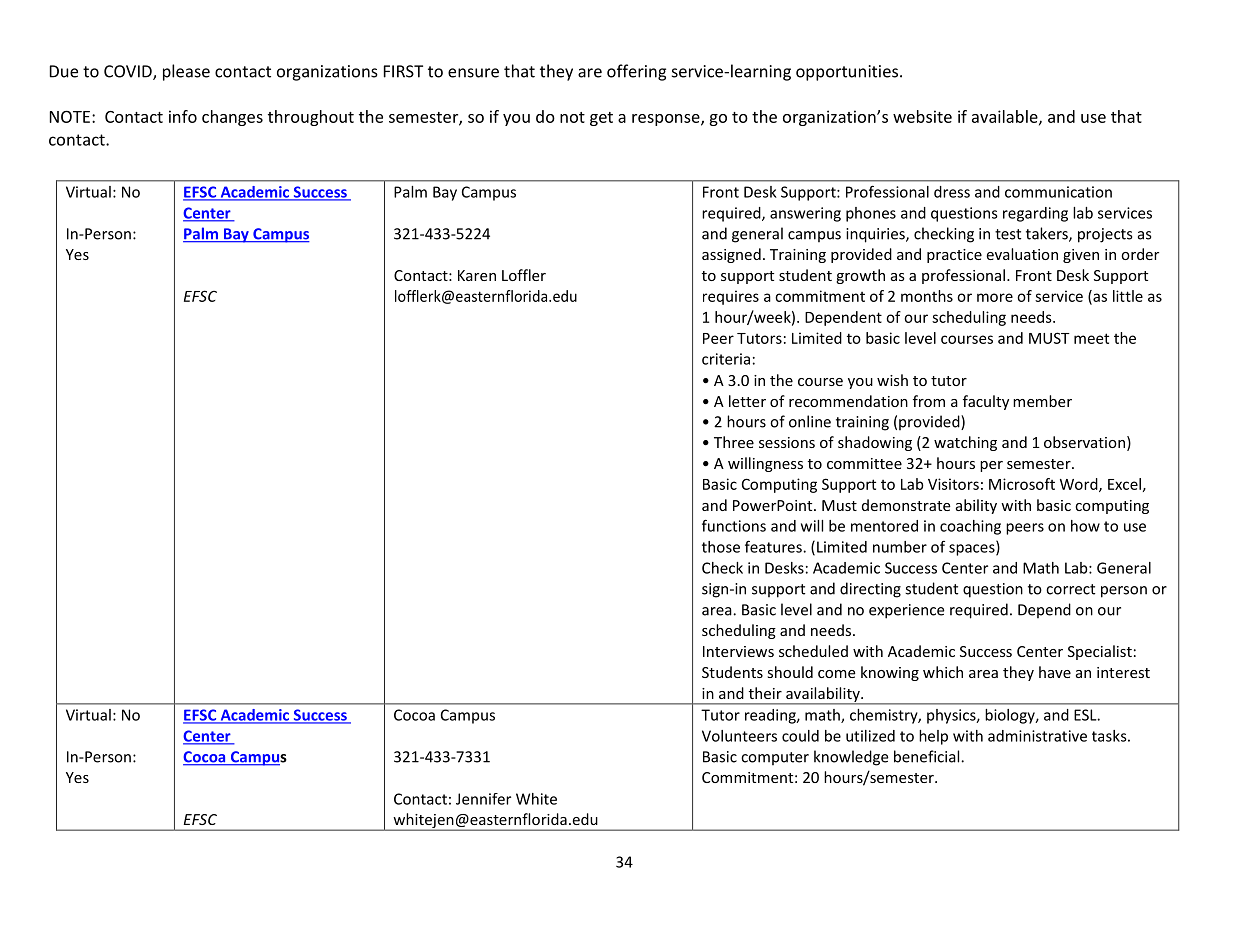  I want to click on Microsoft, so click(1022, 484).
